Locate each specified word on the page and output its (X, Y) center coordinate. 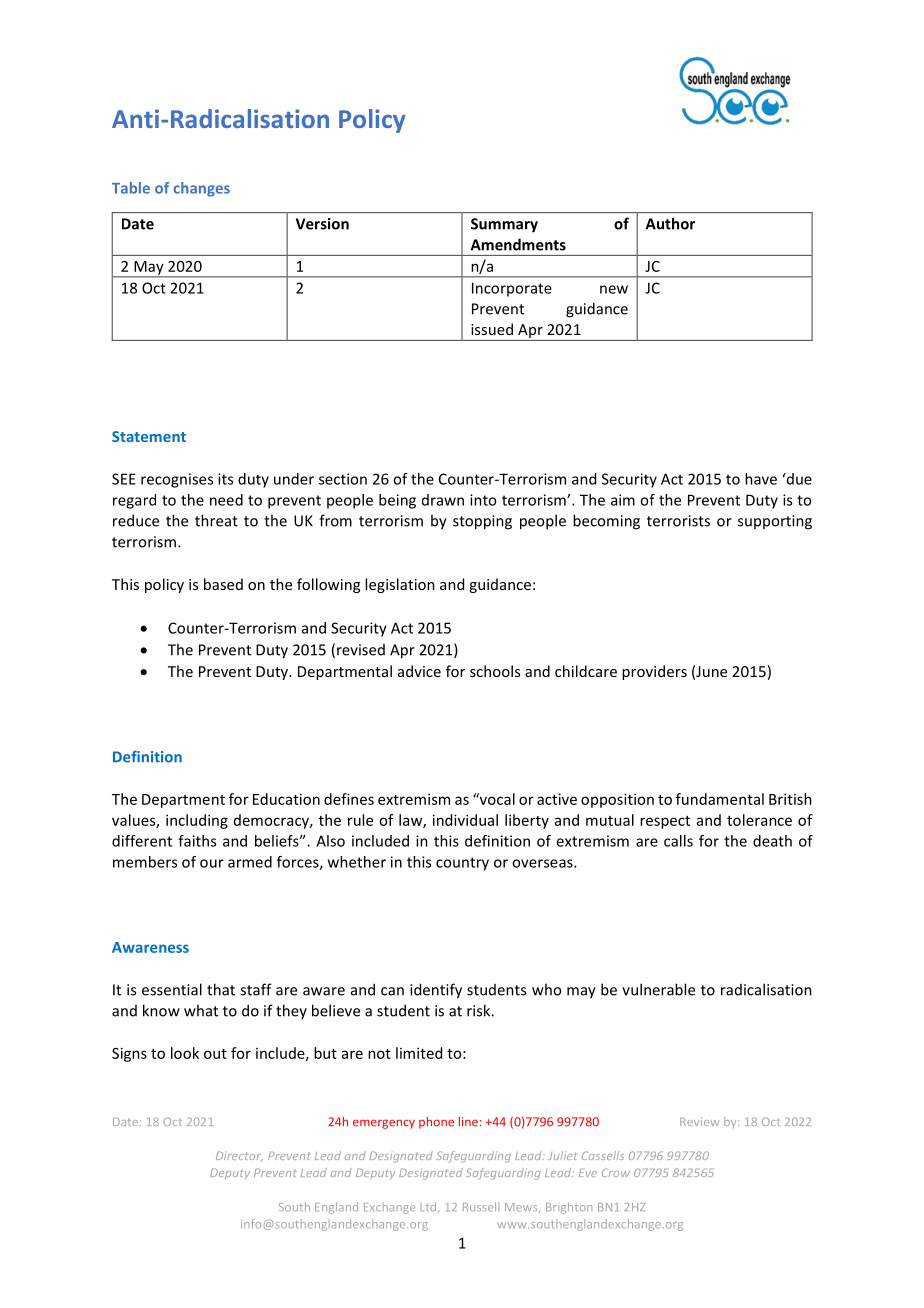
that (221, 989)
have (761, 479)
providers (654, 672)
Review (699, 1121)
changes (201, 189)
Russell (481, 1207)
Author (670, 223)
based (223, 584)
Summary (504, 225)
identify (436, 991)
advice (419, 671)
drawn (443, 500)
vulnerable (658, 989)
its (225, 479)
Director (239, 1156)
